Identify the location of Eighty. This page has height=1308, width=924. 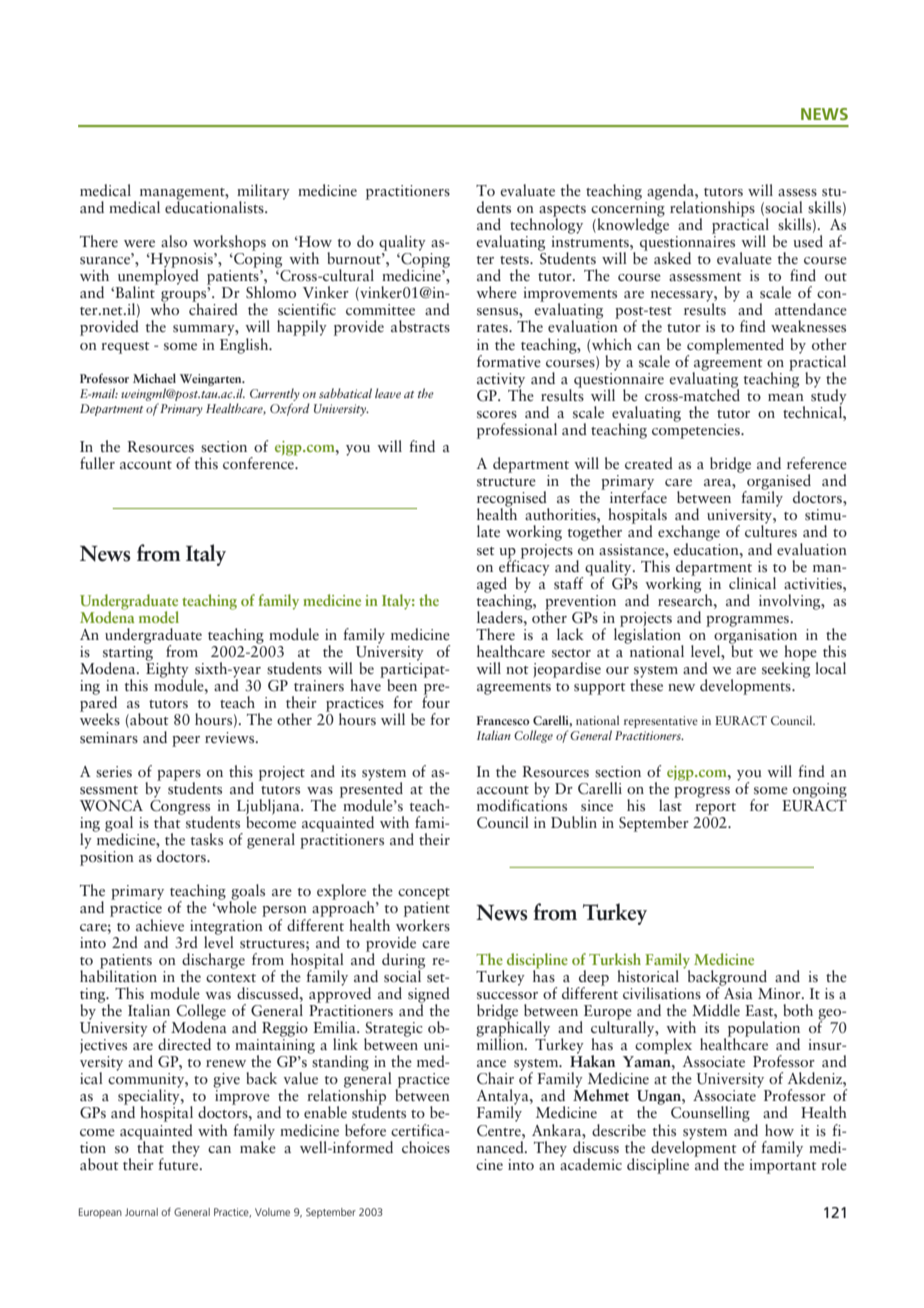
(167, 670).
